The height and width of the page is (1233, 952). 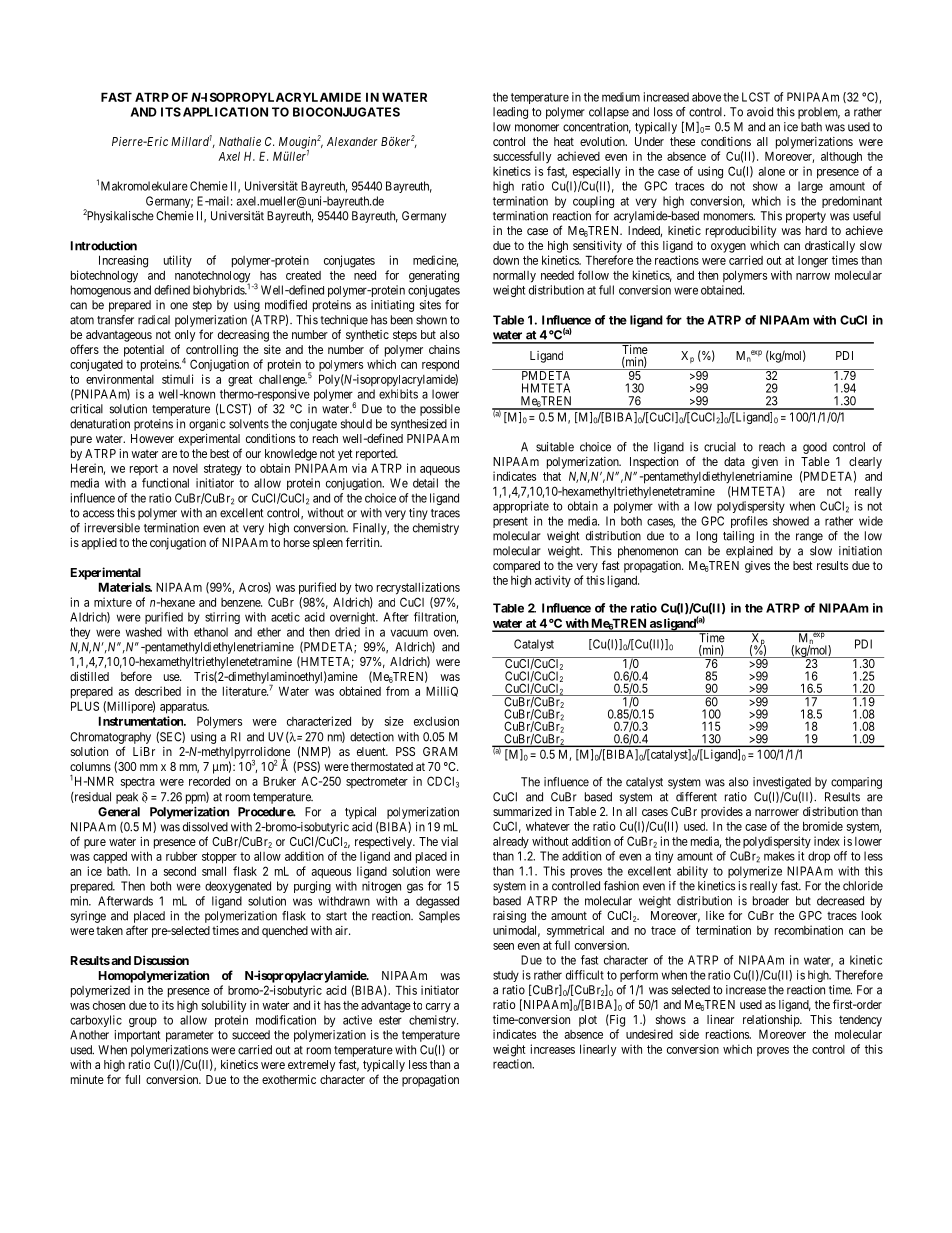 I want to click on GRAM, so click(x=440, y=751).
